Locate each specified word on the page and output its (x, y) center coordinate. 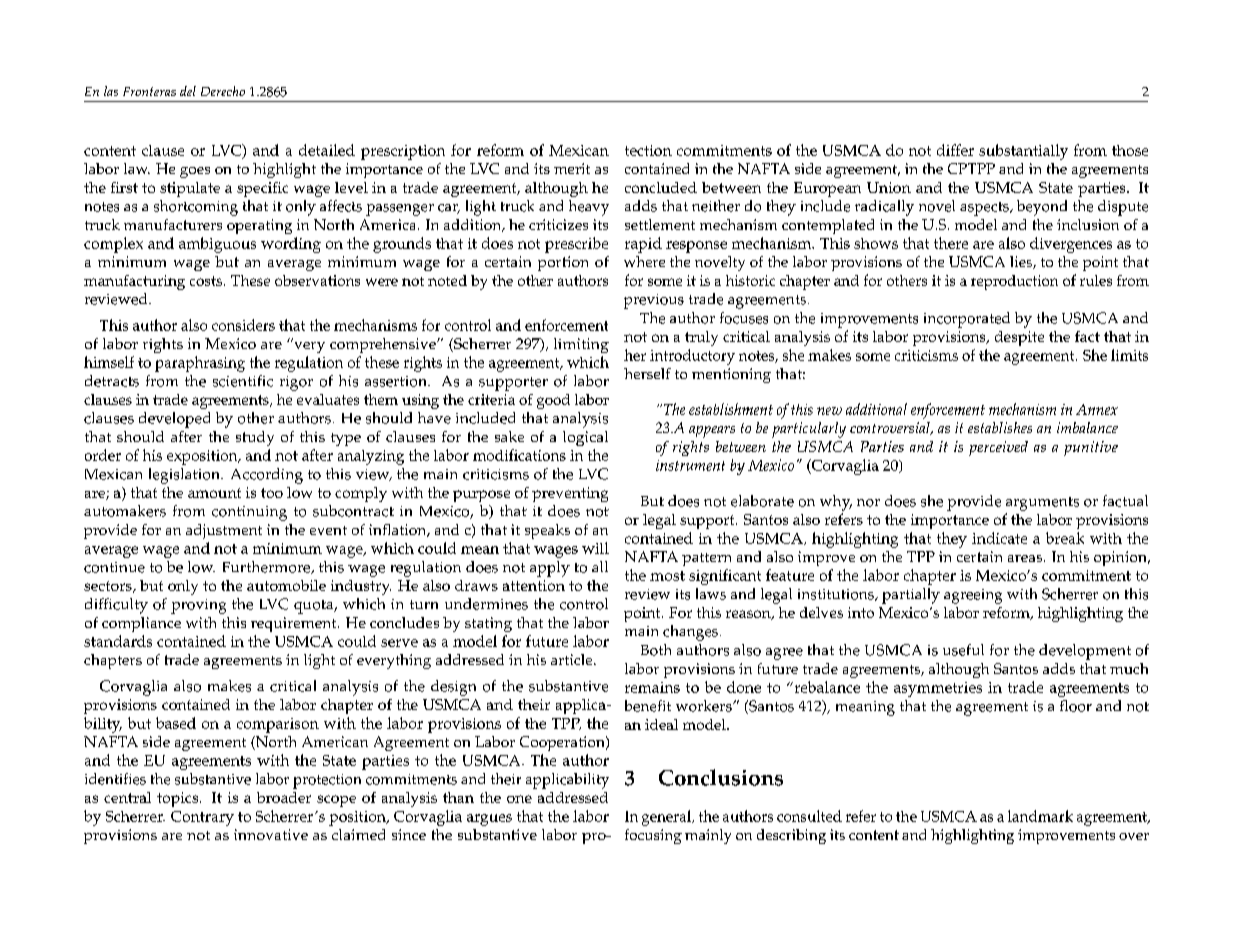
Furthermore (267, 567)
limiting (581, 345)
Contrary (202, 818)
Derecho (223, 91)
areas (1025, 558)
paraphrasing (200, 364)
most (667, 576)
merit (572, 168)
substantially (1023, 152)
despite (1019, 338)
